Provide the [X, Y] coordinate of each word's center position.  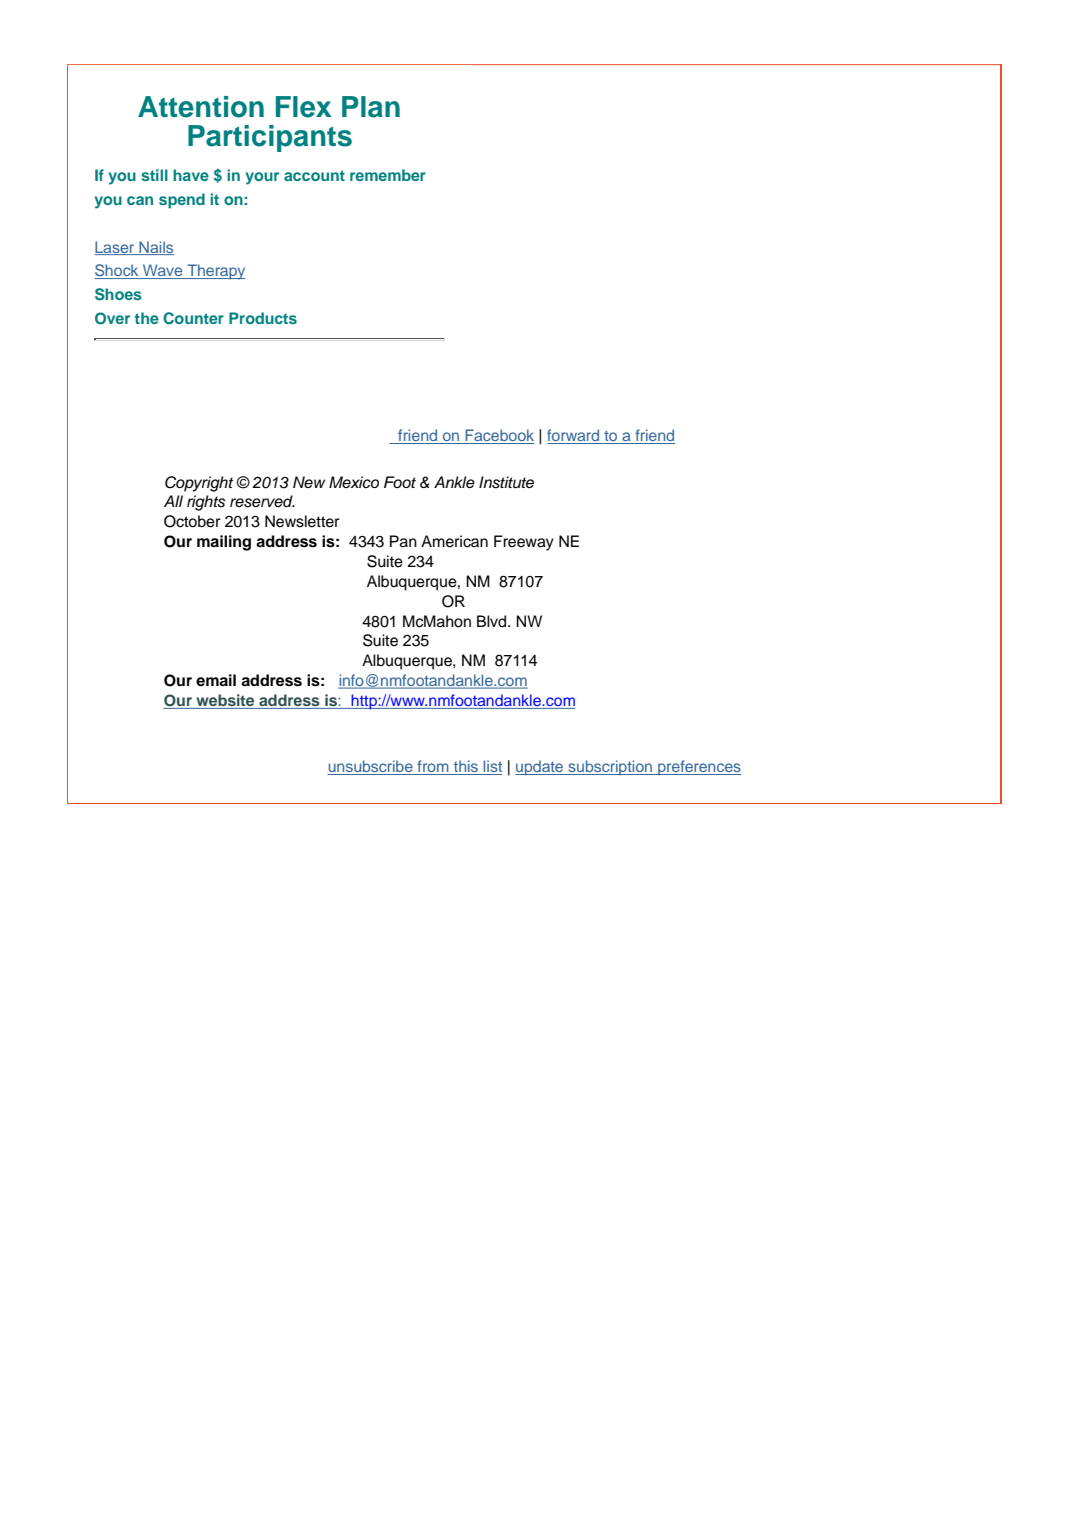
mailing [224, 543]
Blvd [493, 621]
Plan [371, 107]
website [225, 701]
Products [263, 318]
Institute [506, 482]
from [433, 767]
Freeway [524, 543]
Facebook [498, 436]
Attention [201, 107]
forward [574, 436]
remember [388, 175]
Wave [163, 271]
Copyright [199, 484]
